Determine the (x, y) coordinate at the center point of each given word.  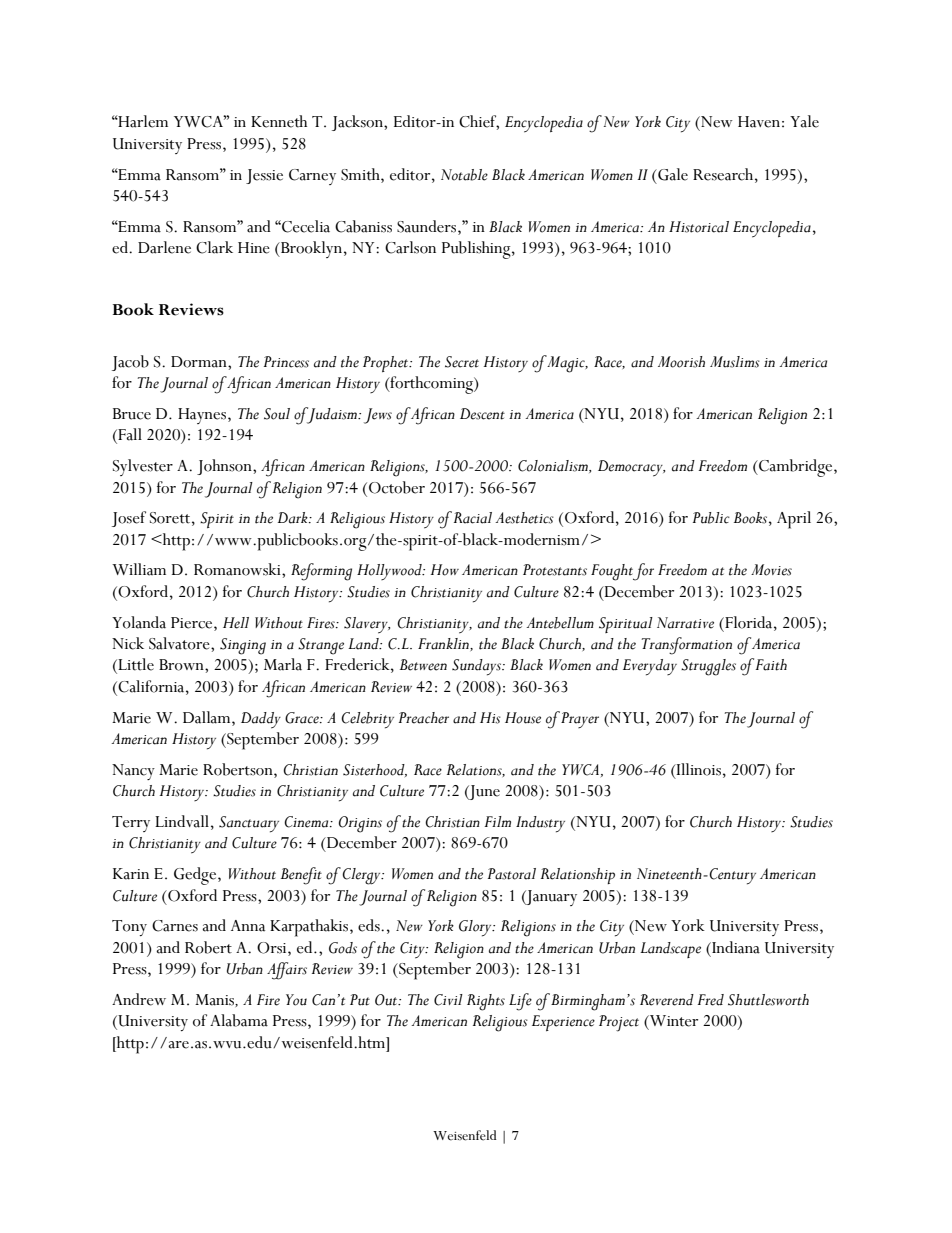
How (445, 570)
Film (497, 821)
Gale (672, 174)
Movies (771, 570)
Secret (462, 362)
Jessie (264, 176)
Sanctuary (249, 824)
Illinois (697, 769)
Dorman (200, 362)
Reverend (667, 1000)
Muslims (735, 362)
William (139, 569)
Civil (448, 1000)
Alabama (239, 1020)
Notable (464, 175)
